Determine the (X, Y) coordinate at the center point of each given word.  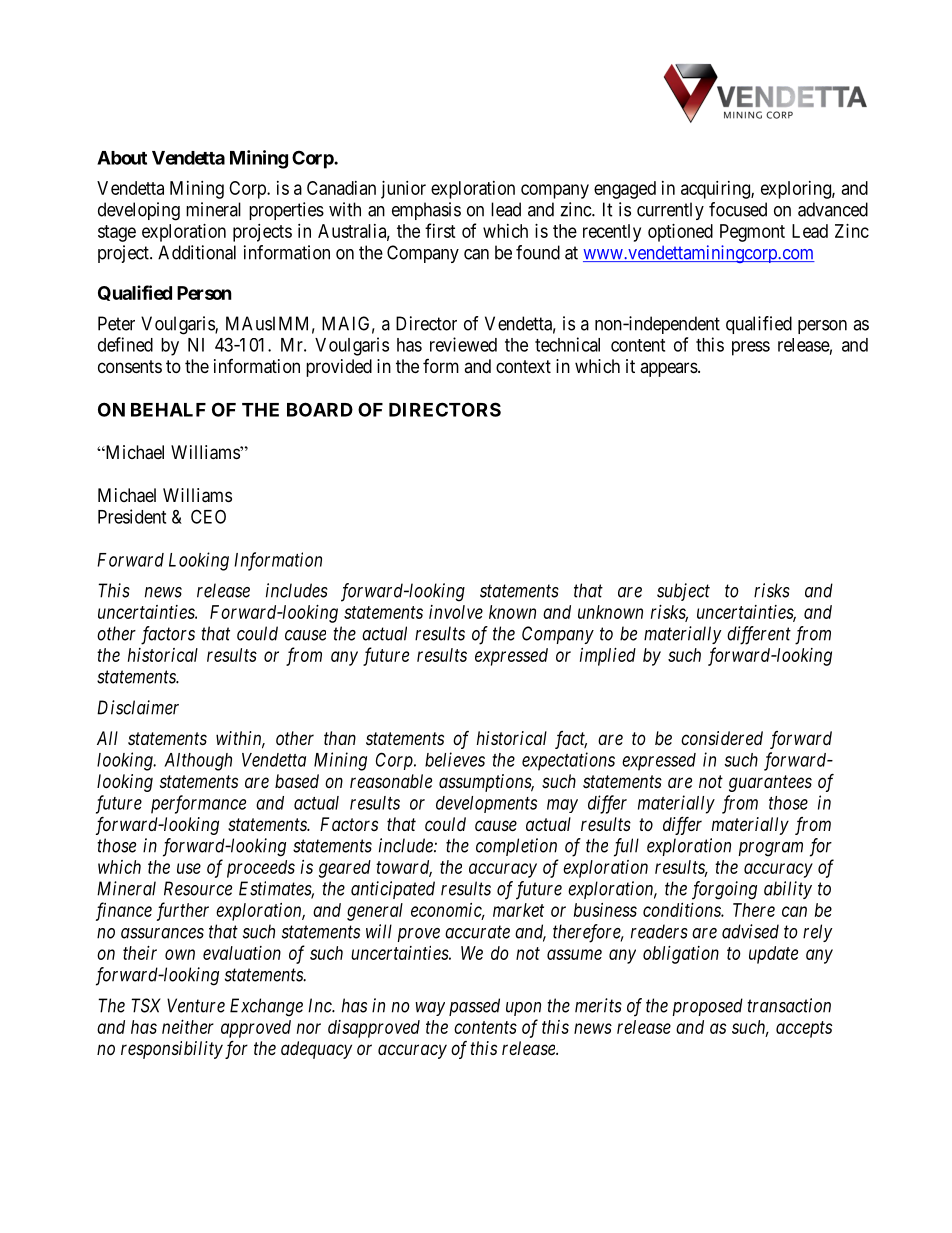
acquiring (716, 190)
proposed (707, 1007)
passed (474, 1007)
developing (139, 211)
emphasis (426, 211)
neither (188, 1027)
